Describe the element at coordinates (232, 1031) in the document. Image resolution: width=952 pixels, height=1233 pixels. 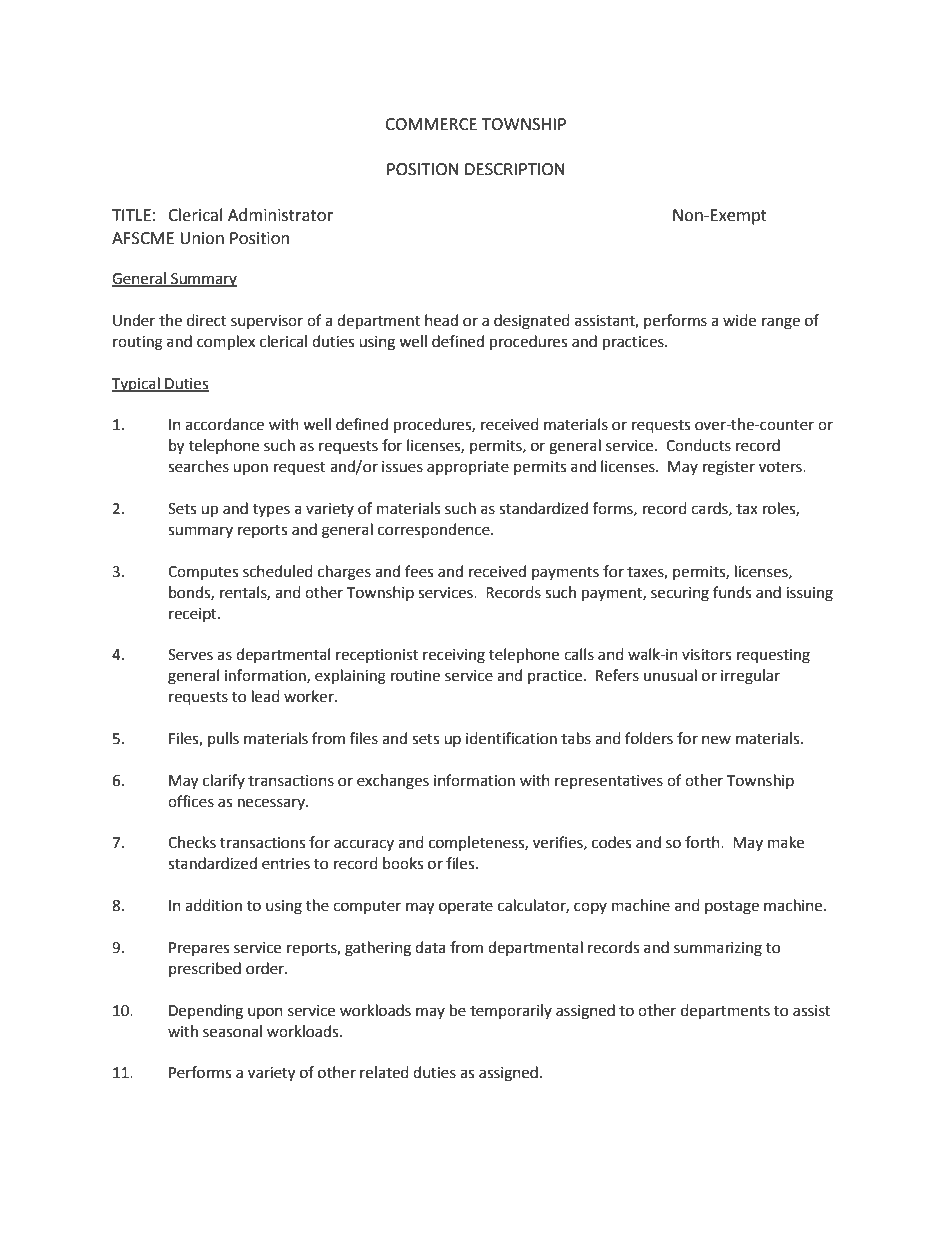
I see `seasonal` at that location.
